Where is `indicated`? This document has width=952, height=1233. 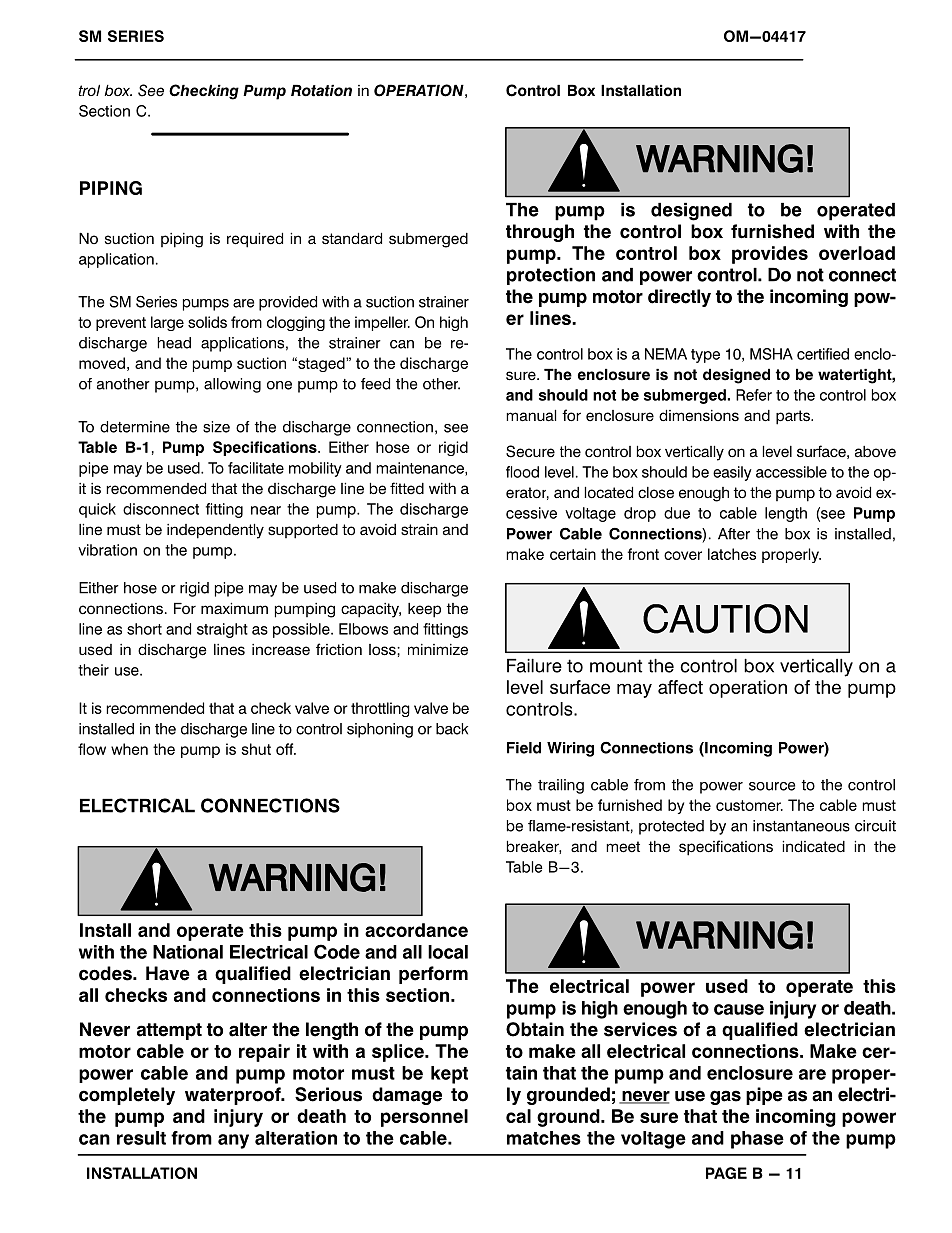 indicated is located at coordinates (813, 847).
